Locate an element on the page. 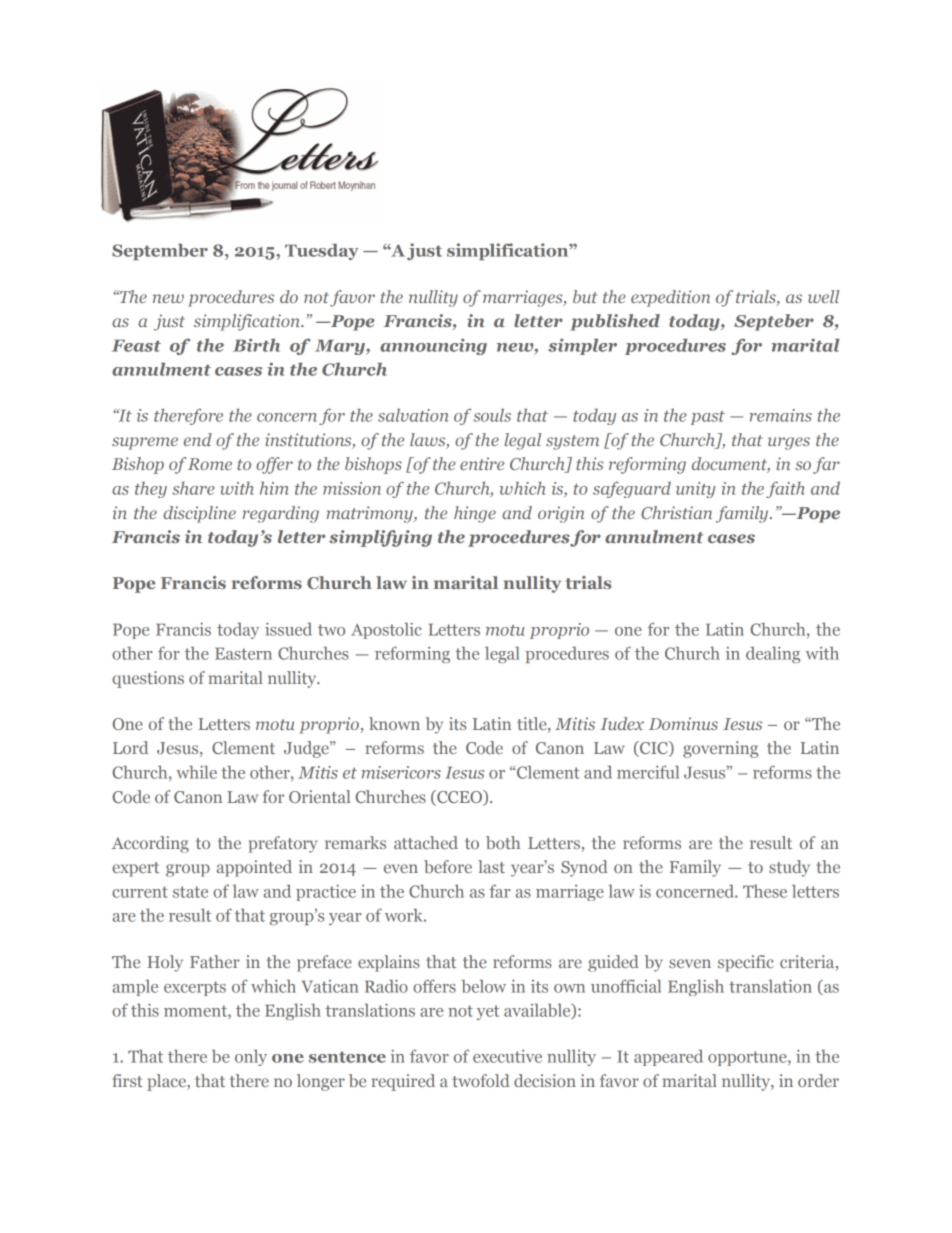  opportune is located at coordinates (748, 1058).
